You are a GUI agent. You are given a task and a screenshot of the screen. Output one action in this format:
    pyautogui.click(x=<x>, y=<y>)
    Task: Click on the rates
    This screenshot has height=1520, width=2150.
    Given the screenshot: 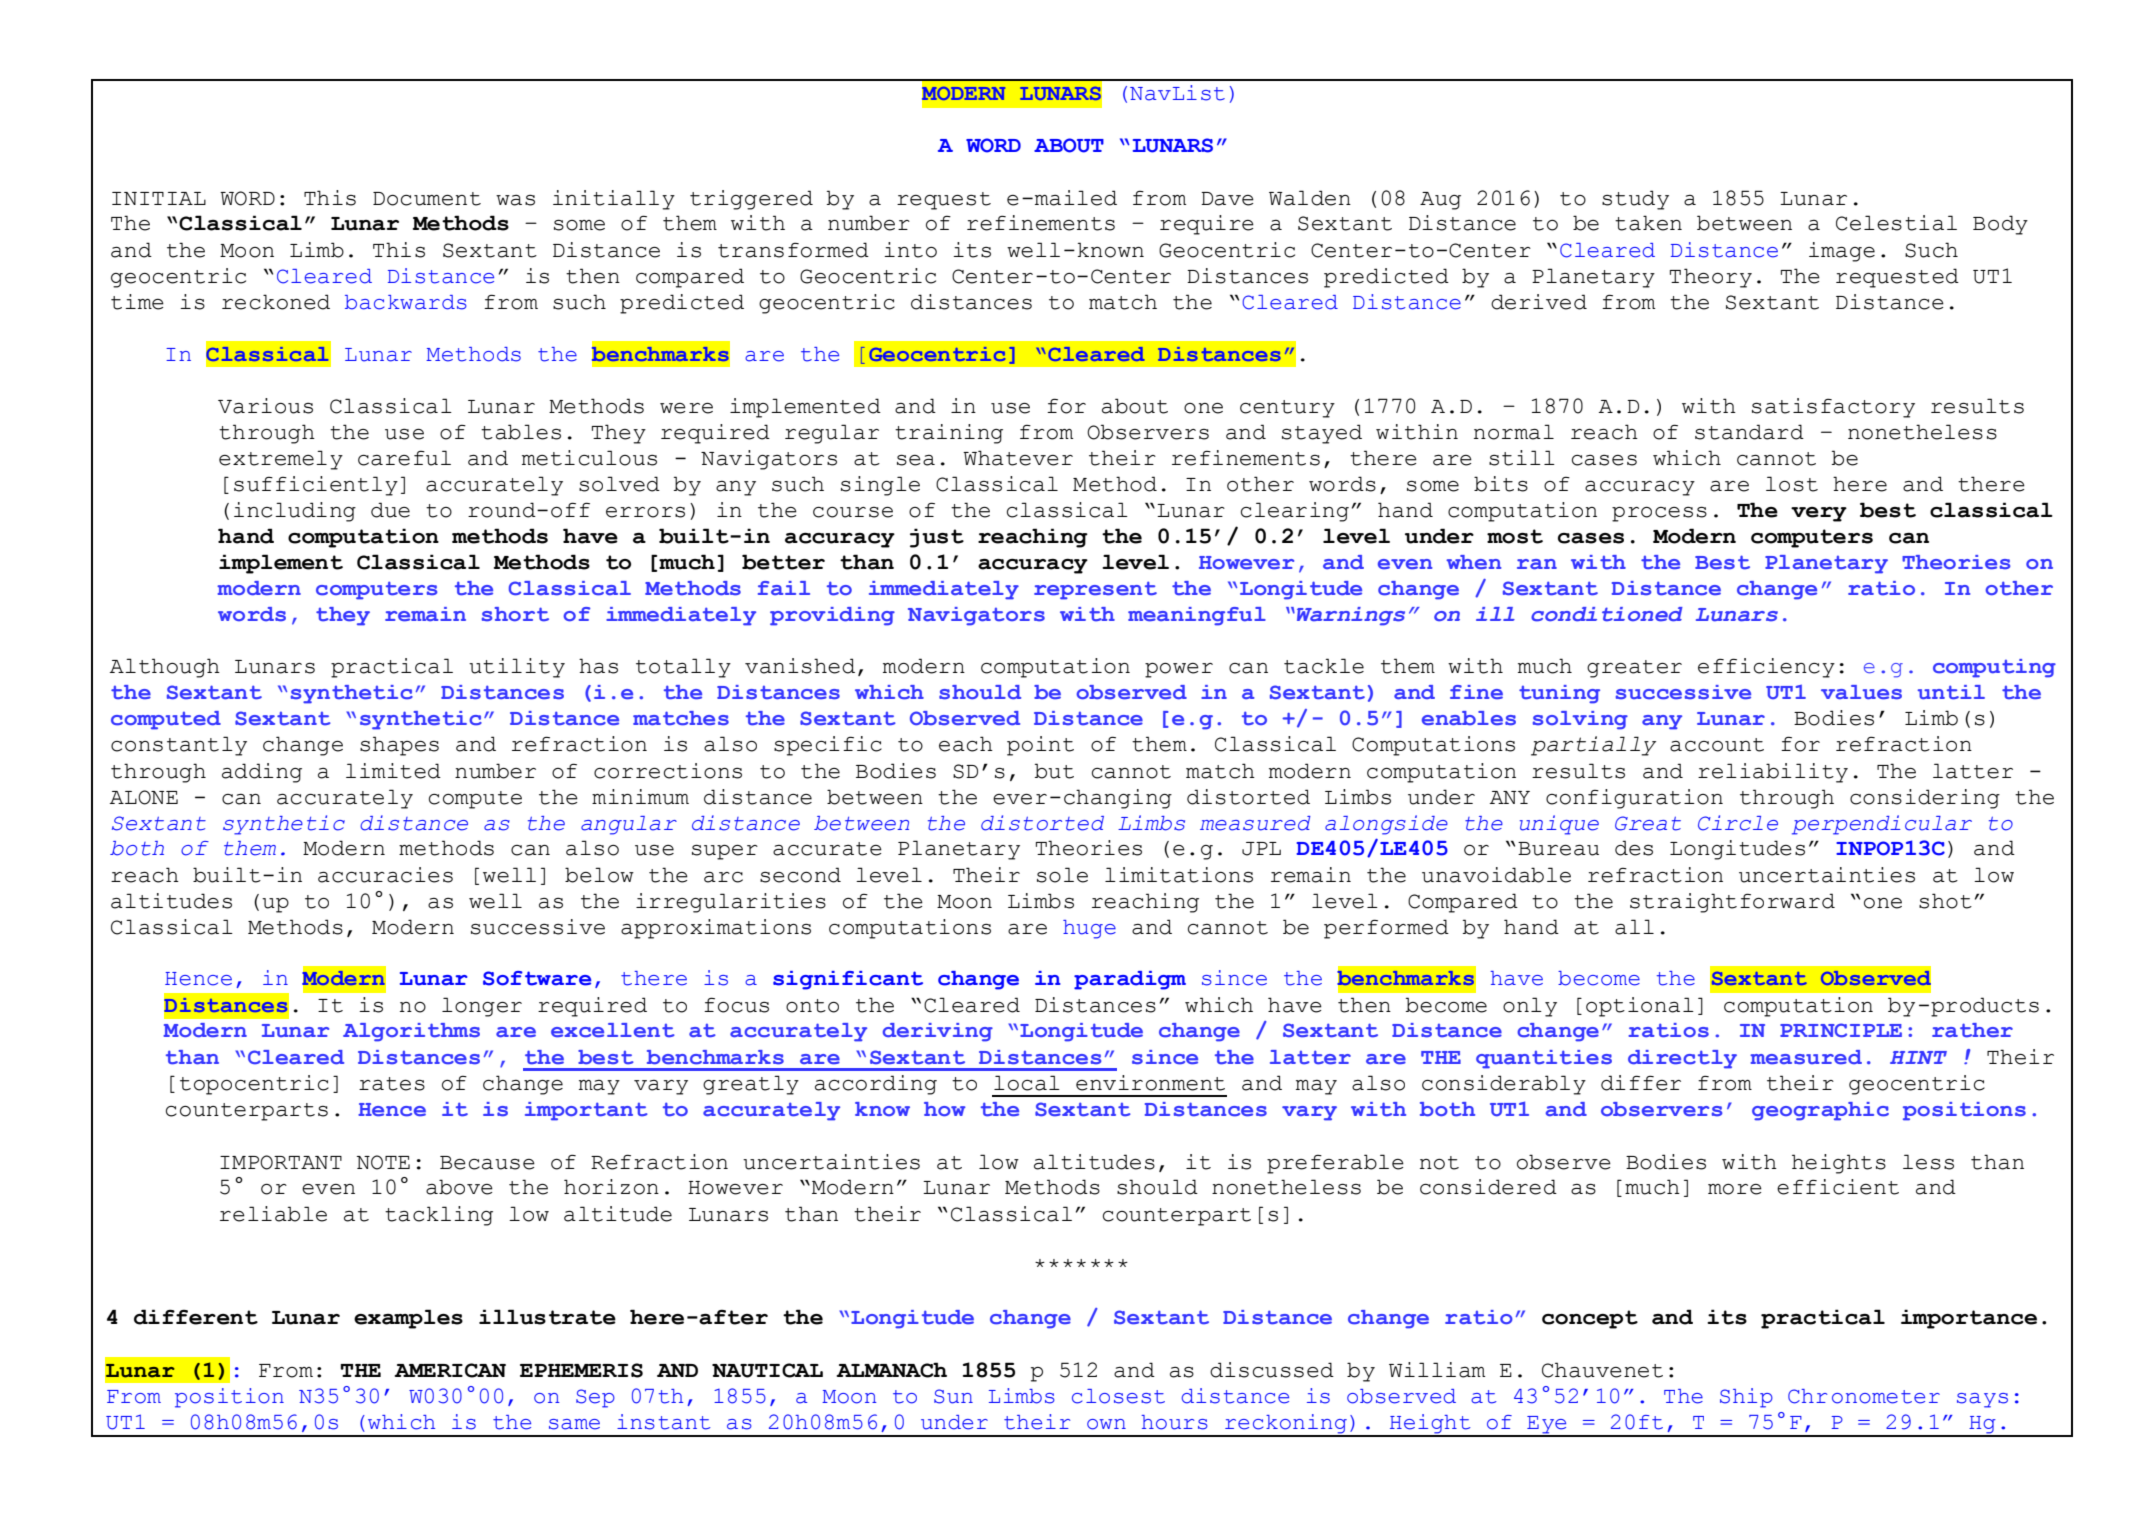 What is the action you would take?
    pyautogui.click(x=392, y=1084)
